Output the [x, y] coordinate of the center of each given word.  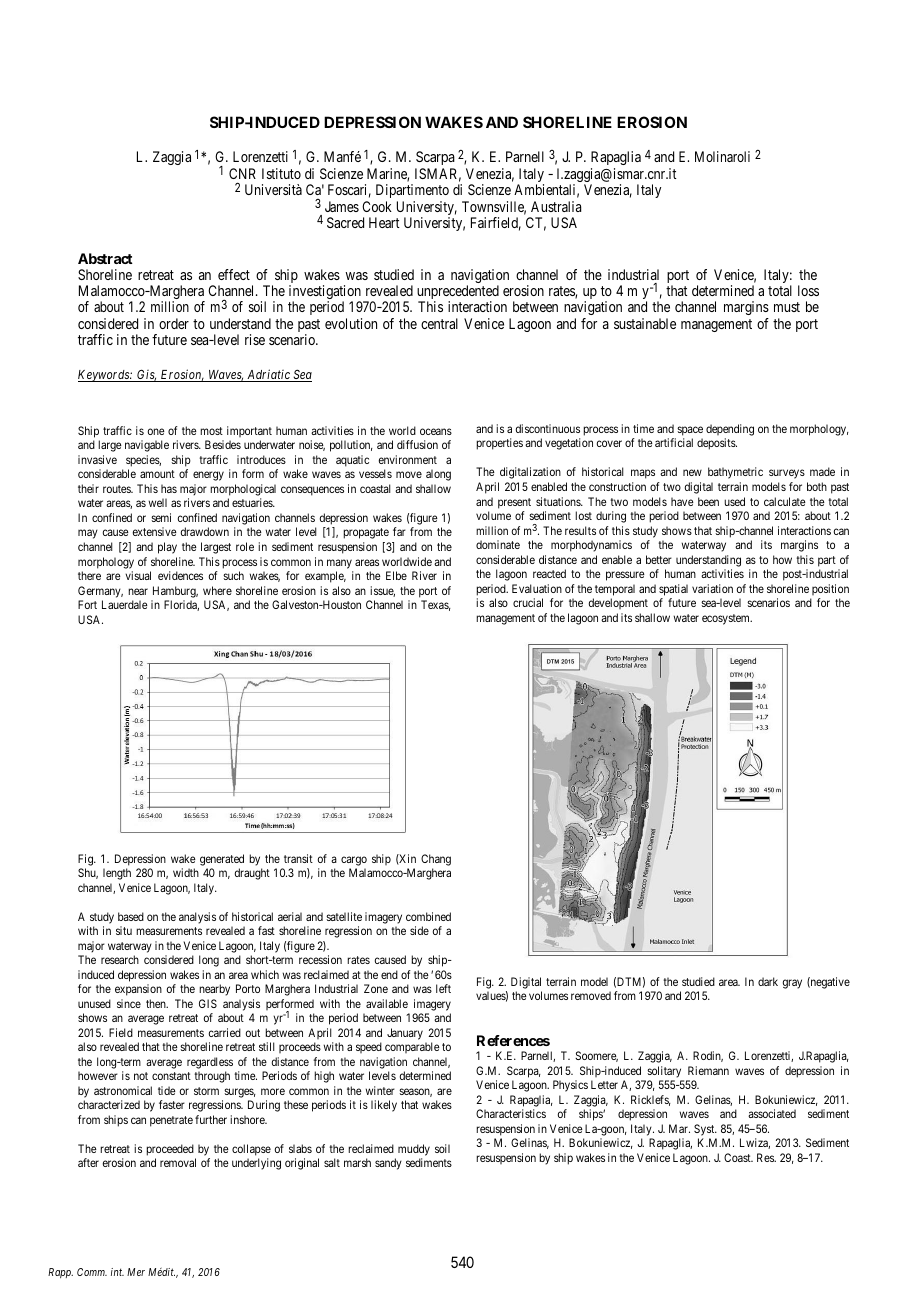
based [131, 916]
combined [428, 916]
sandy [388, 1164]
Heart [384, 222]
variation [712, 588]
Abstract [105, 258]
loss [808, 290]
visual [138, 575]
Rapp [60, 1273]
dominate [498, 544]
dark [768, 981]
